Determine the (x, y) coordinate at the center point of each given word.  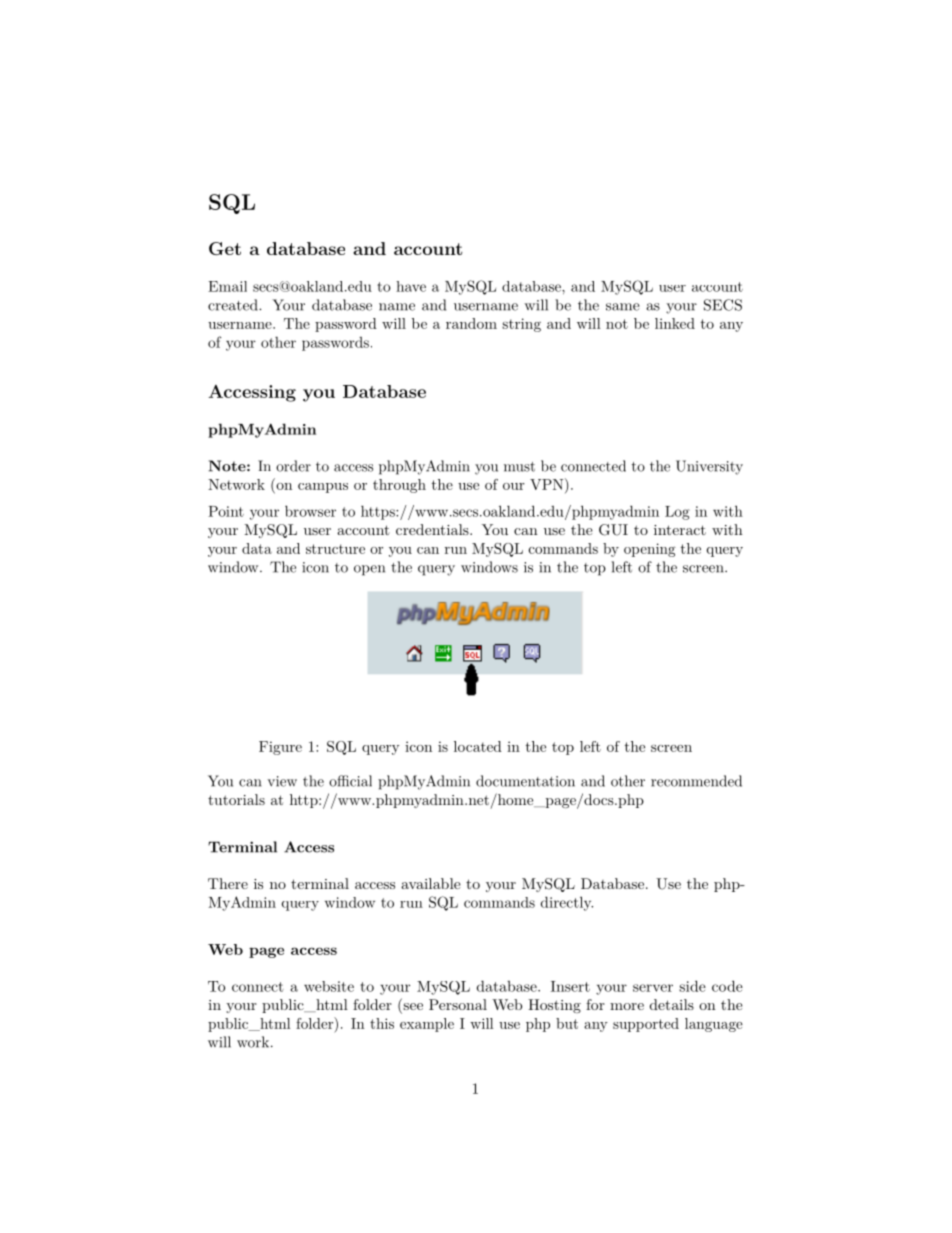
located (478, 746)
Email (227, 286)
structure (335, 549)
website (329, 986)
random (471, 323)
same (622, 307)
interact (680, 530)
